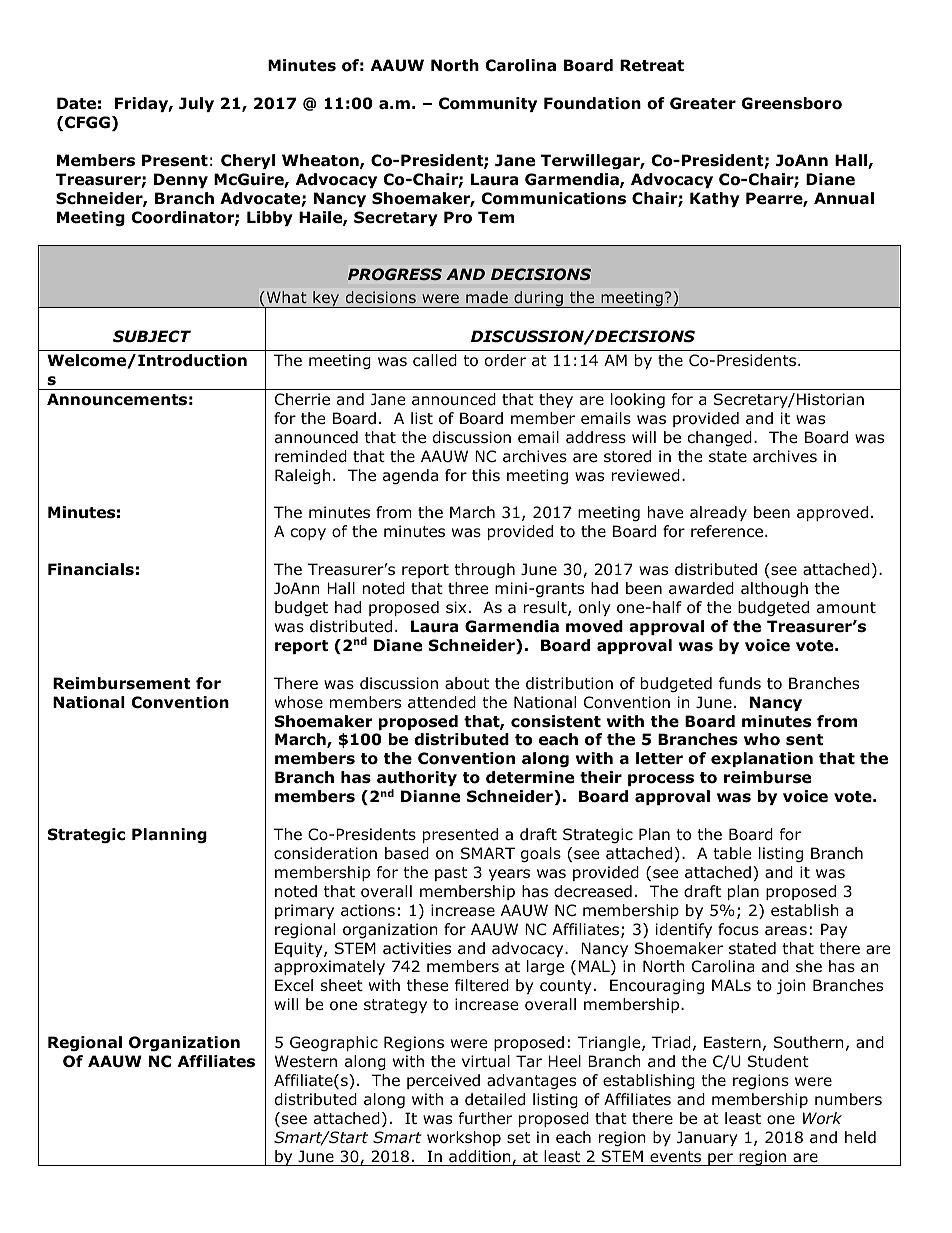 The height and width of the screenshot is (1233, 952). I want to click on Community, so click(488, 104).
